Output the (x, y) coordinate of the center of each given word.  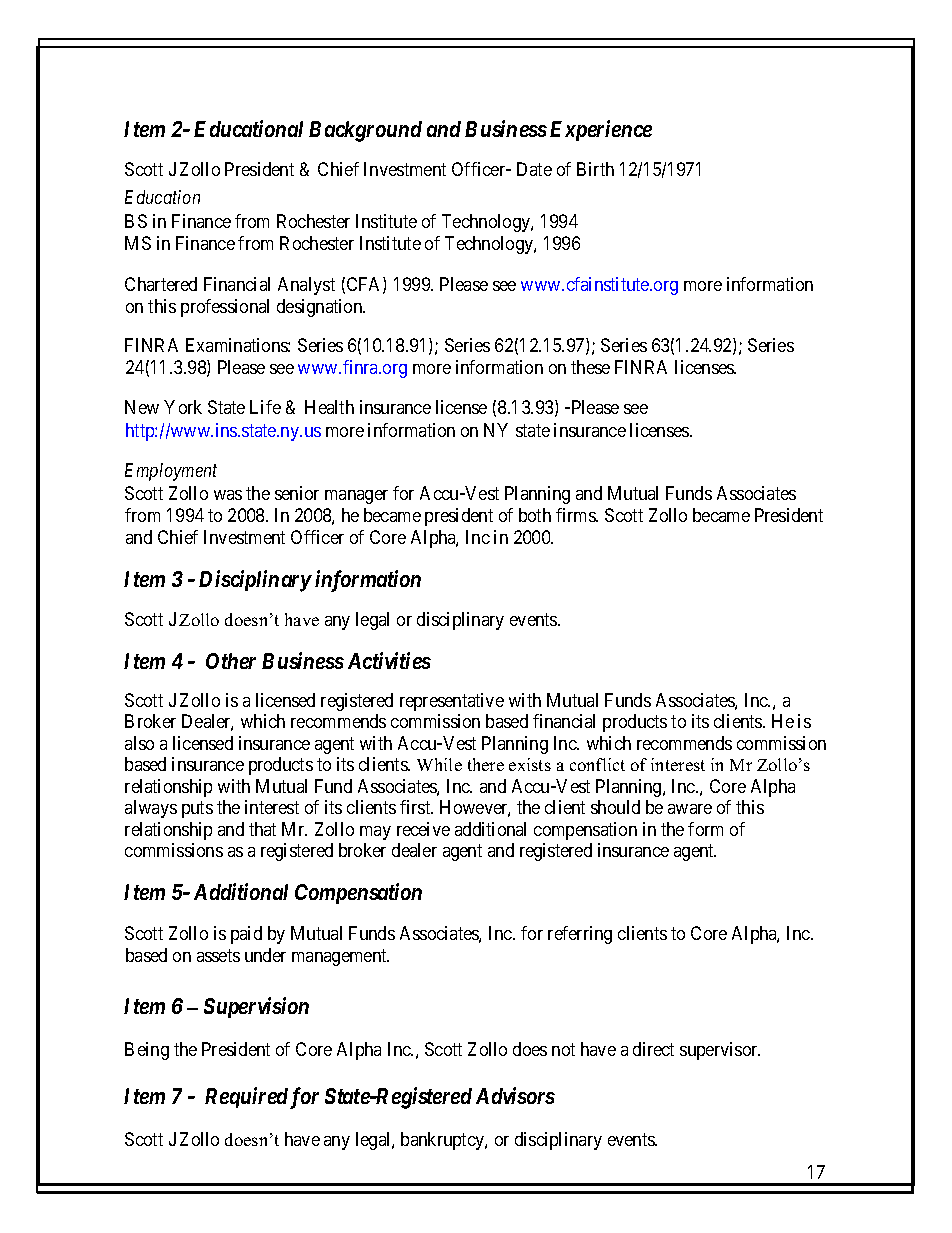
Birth (595, 169)
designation (321, 308)
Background (365, 131)
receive (423, 829)
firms (576, 515)
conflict (597, 764)
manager (356, 497)
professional (225, 308)
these (590, 367)
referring (580, 935)
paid (246, 935)
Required (246, 1097)
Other (231, 661)
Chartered (161, 284)
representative (452, 702)
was (228, 495)
